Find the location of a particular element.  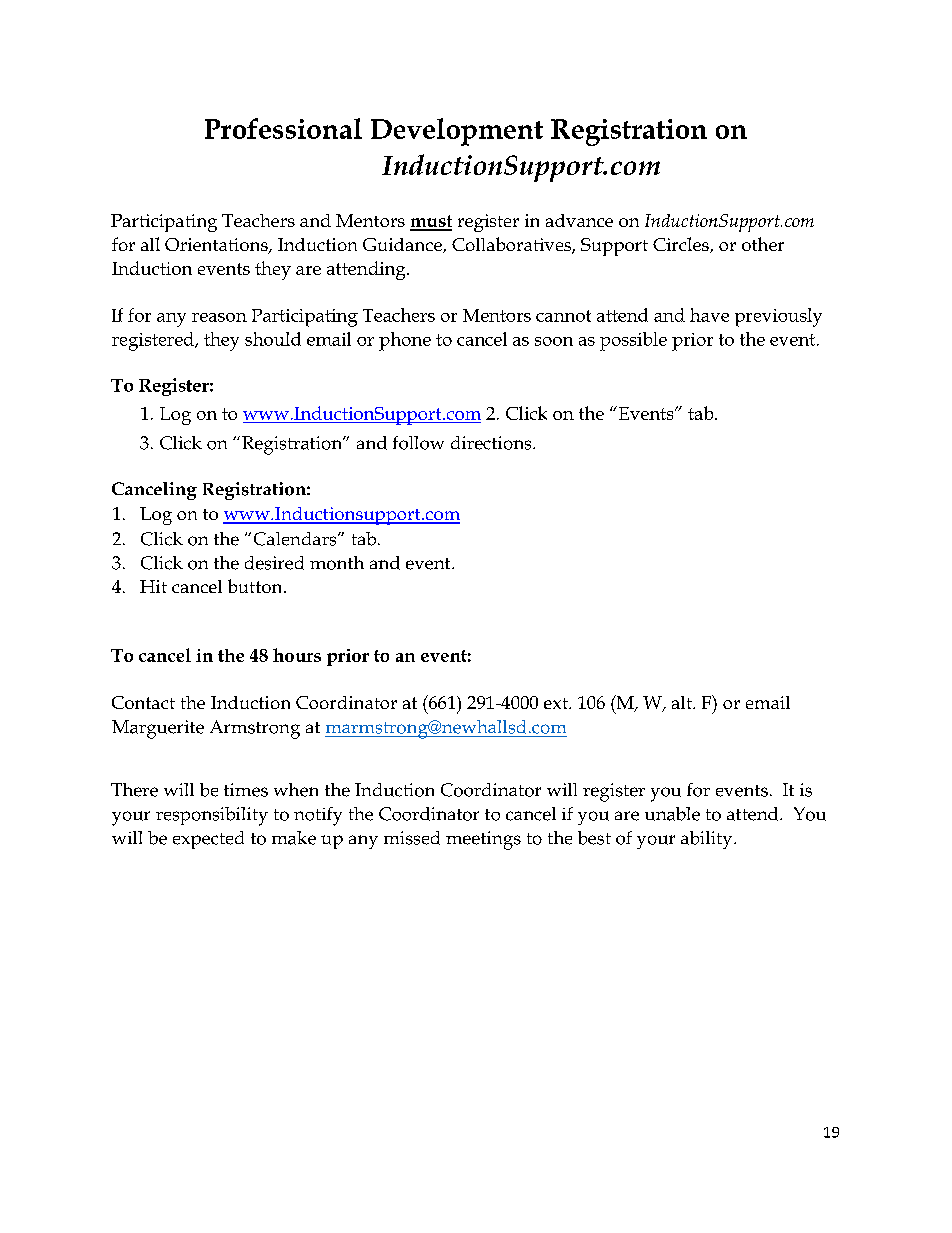

meetings is located at coordinates (483, 840).
